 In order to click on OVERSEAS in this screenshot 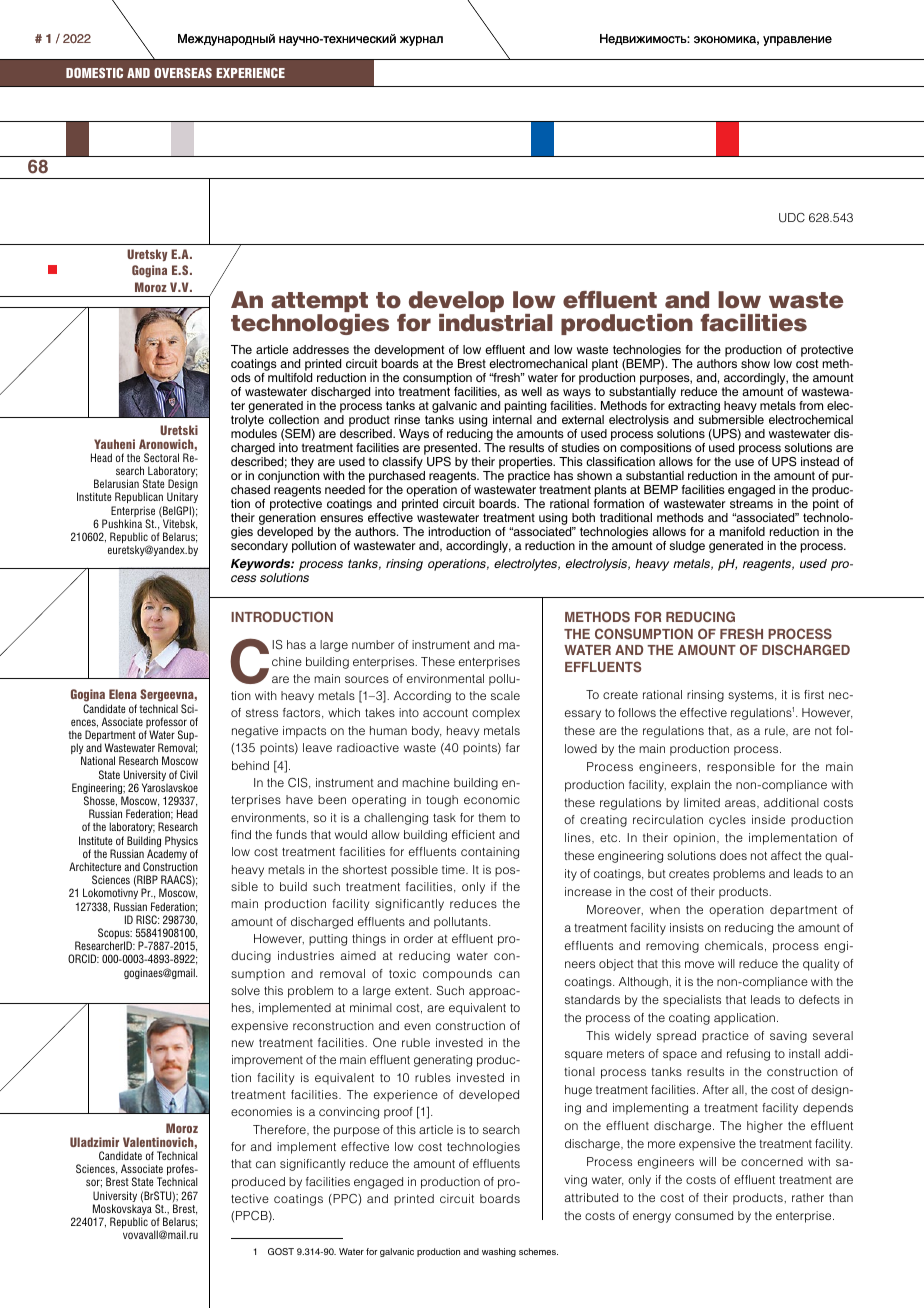, I will do `click(183, 73)`.
